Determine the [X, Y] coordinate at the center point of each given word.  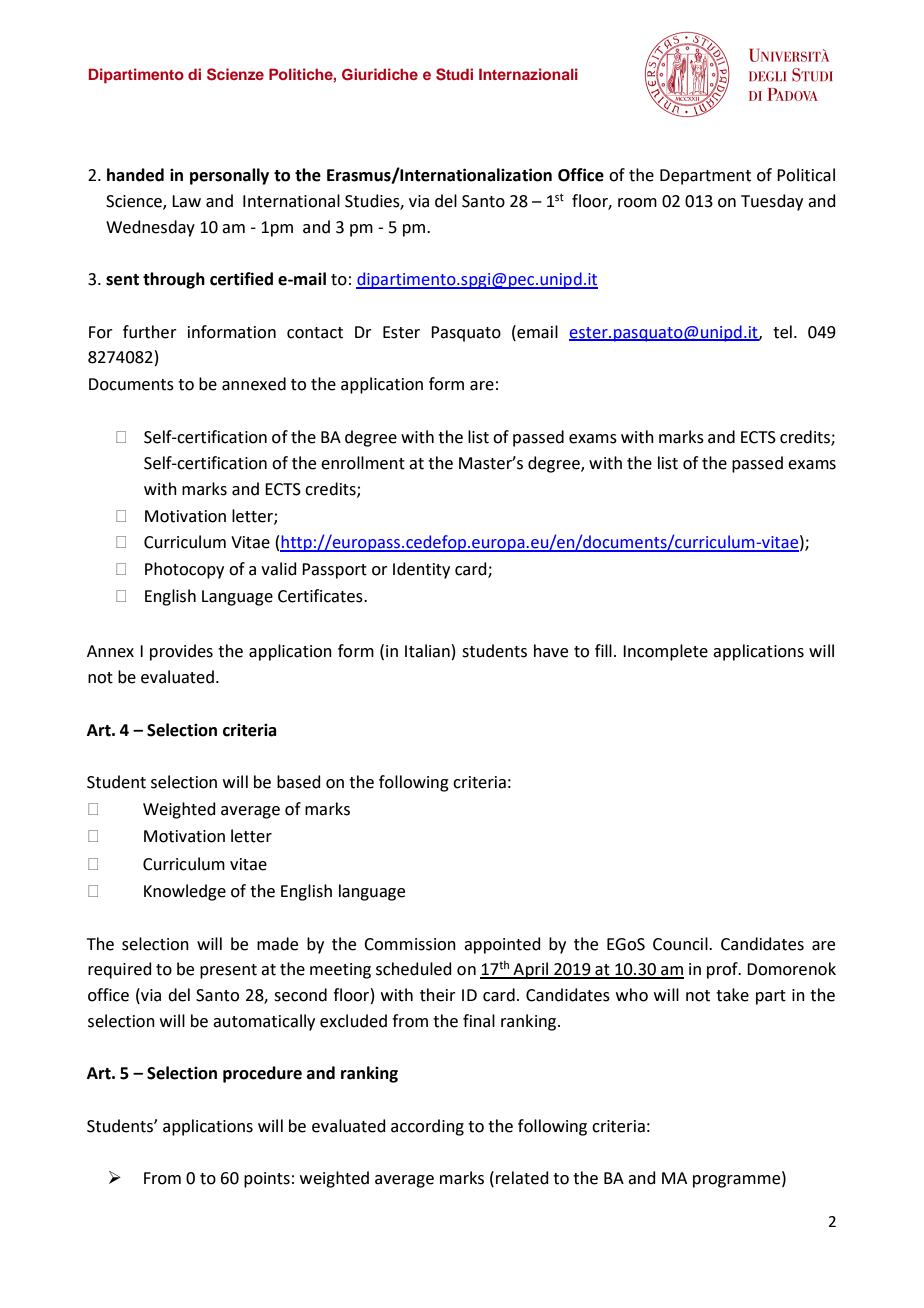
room [637, 203]
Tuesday [772, 202]
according [427, 1127]
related [522, 1178]
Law [186, 201]
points [267, 1180]
